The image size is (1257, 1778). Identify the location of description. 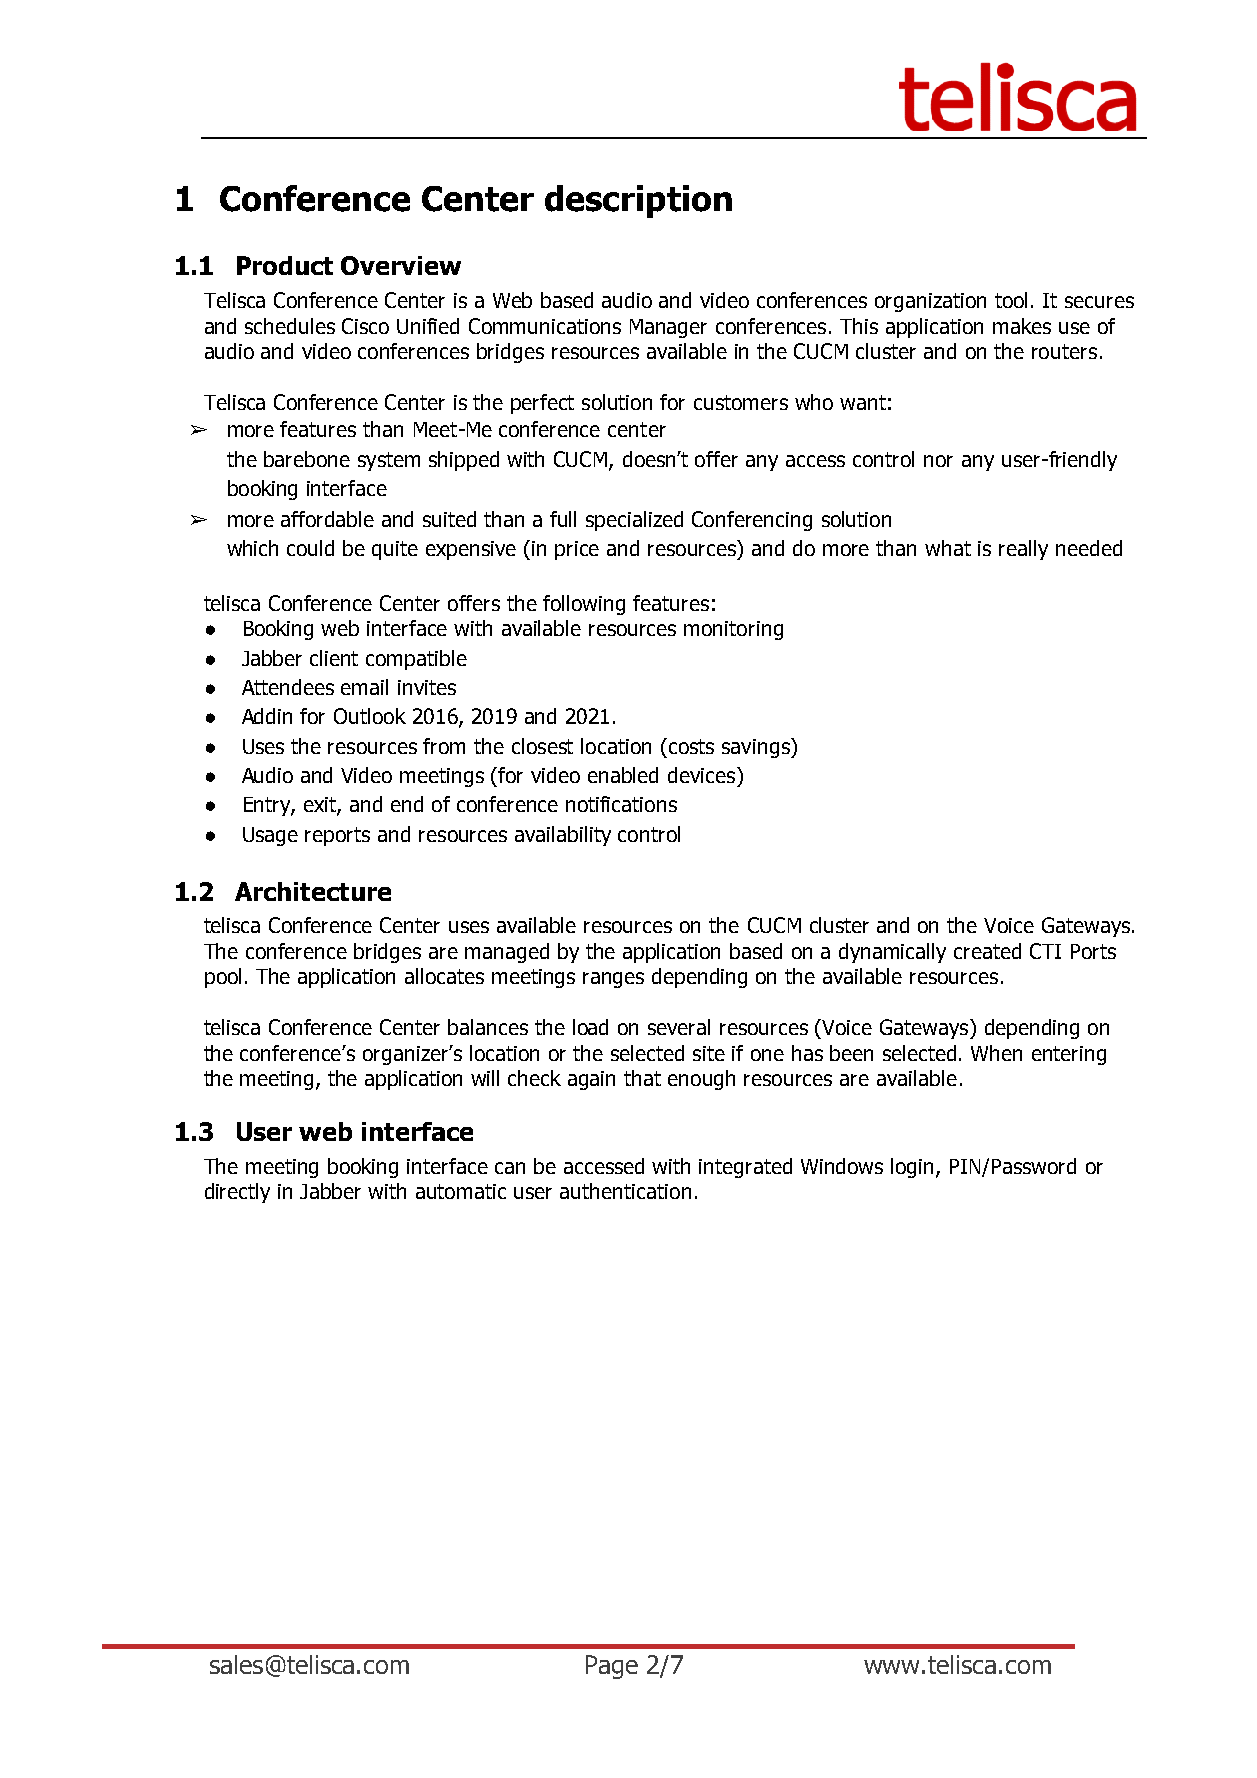
(638, 201).
